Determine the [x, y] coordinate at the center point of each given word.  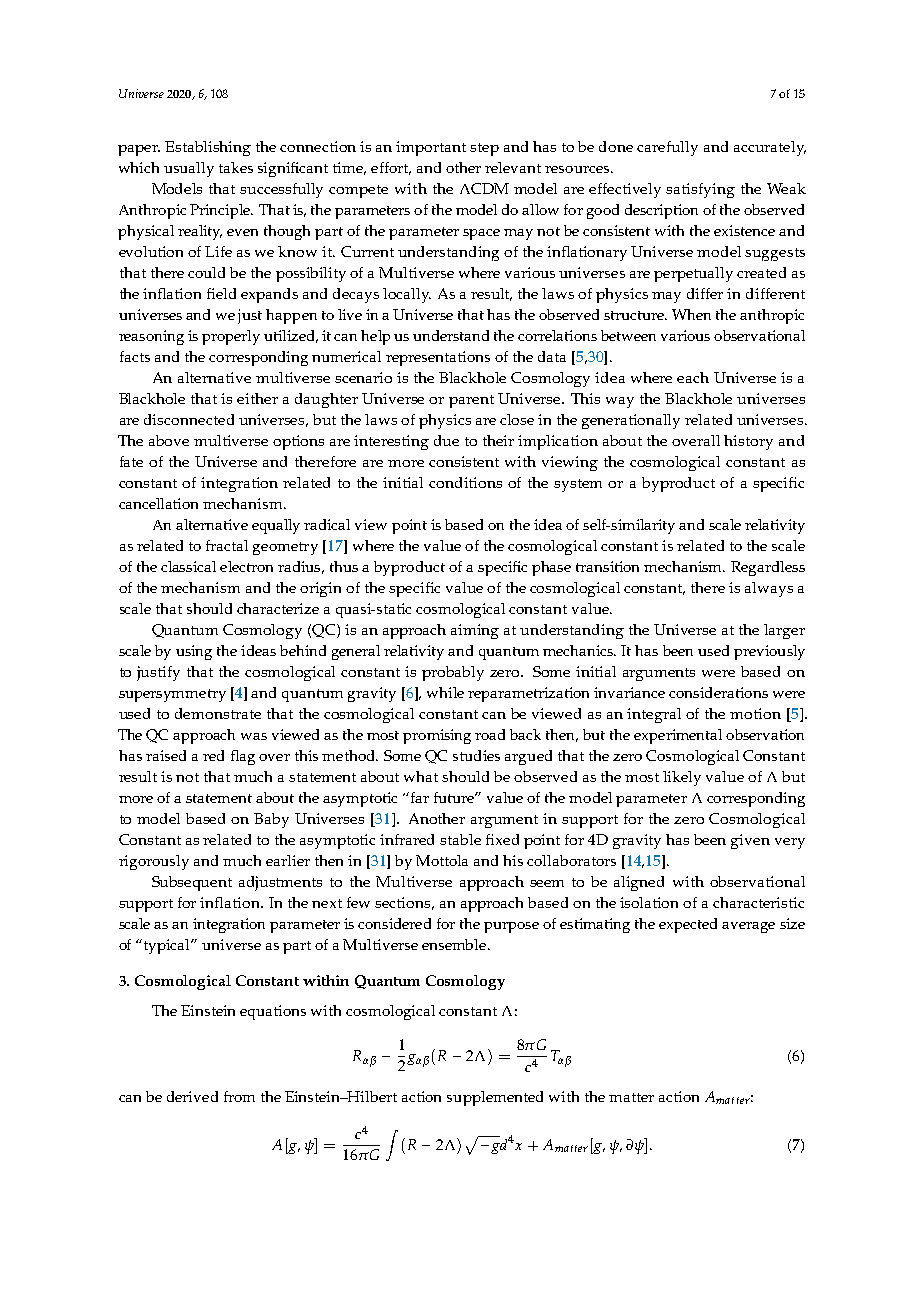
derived [192, 1096]
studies [476, 755]
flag [243, 757]
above [169, 440]
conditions [465, 482]
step [484, 149]
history [748, 442]
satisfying [700, 190]
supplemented [495, 1098]
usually [189, 169]
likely [682, 778]
